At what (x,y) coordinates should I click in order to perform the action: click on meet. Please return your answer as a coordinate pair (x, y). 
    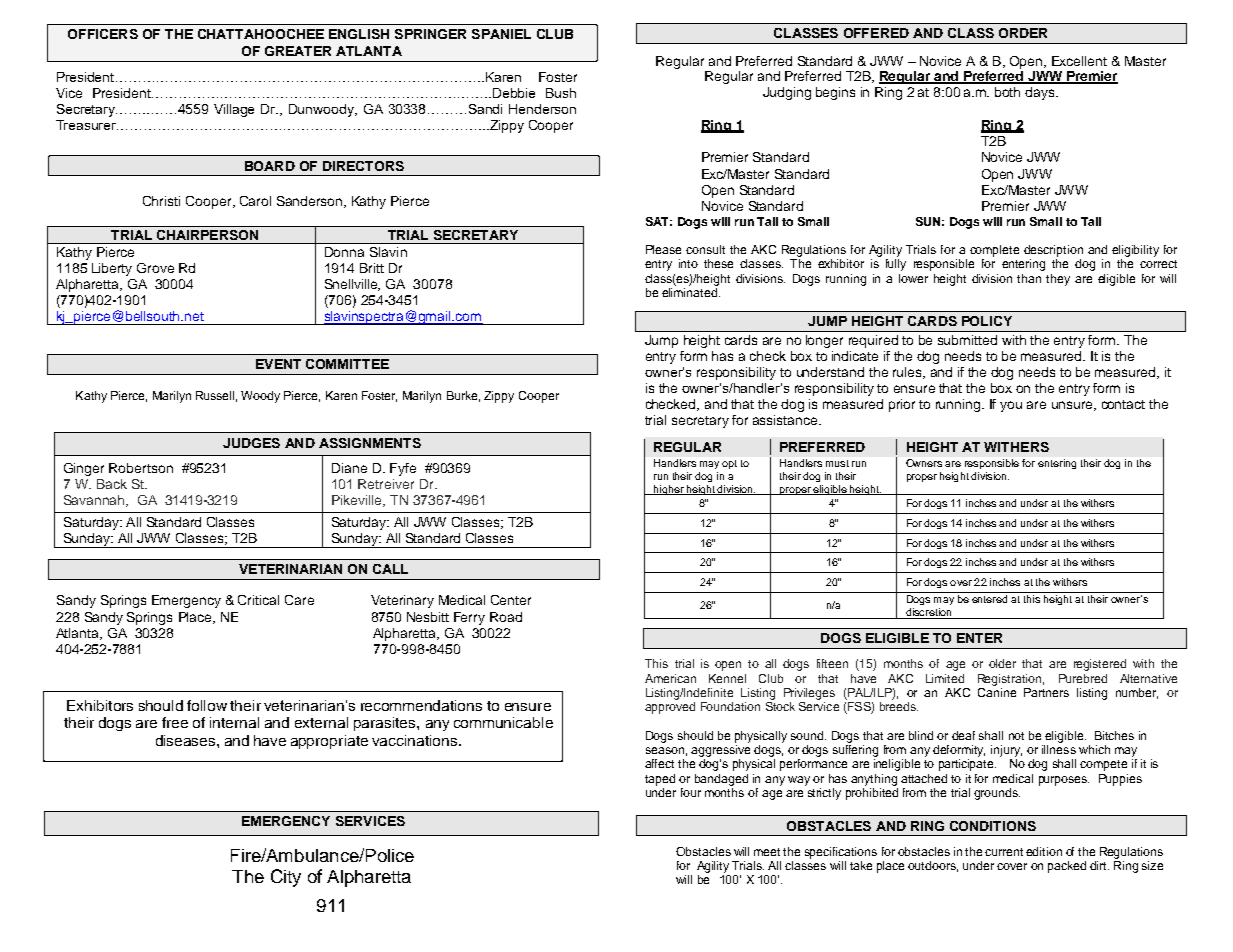
    Looking at the image, I should click on (767, 852).
